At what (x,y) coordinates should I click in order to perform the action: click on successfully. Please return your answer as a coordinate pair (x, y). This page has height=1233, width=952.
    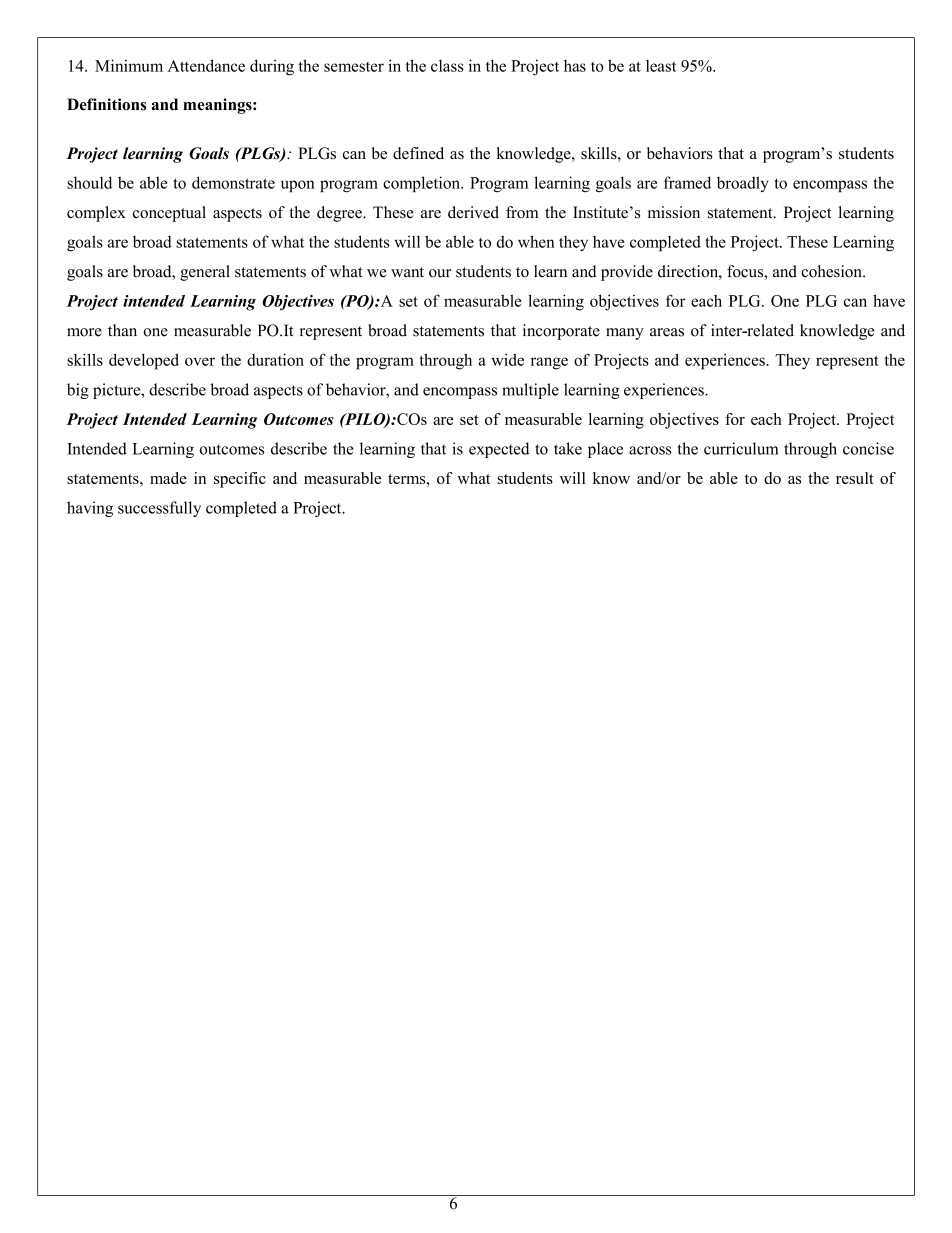
    Looking at the image, I should click on (159, 509).
